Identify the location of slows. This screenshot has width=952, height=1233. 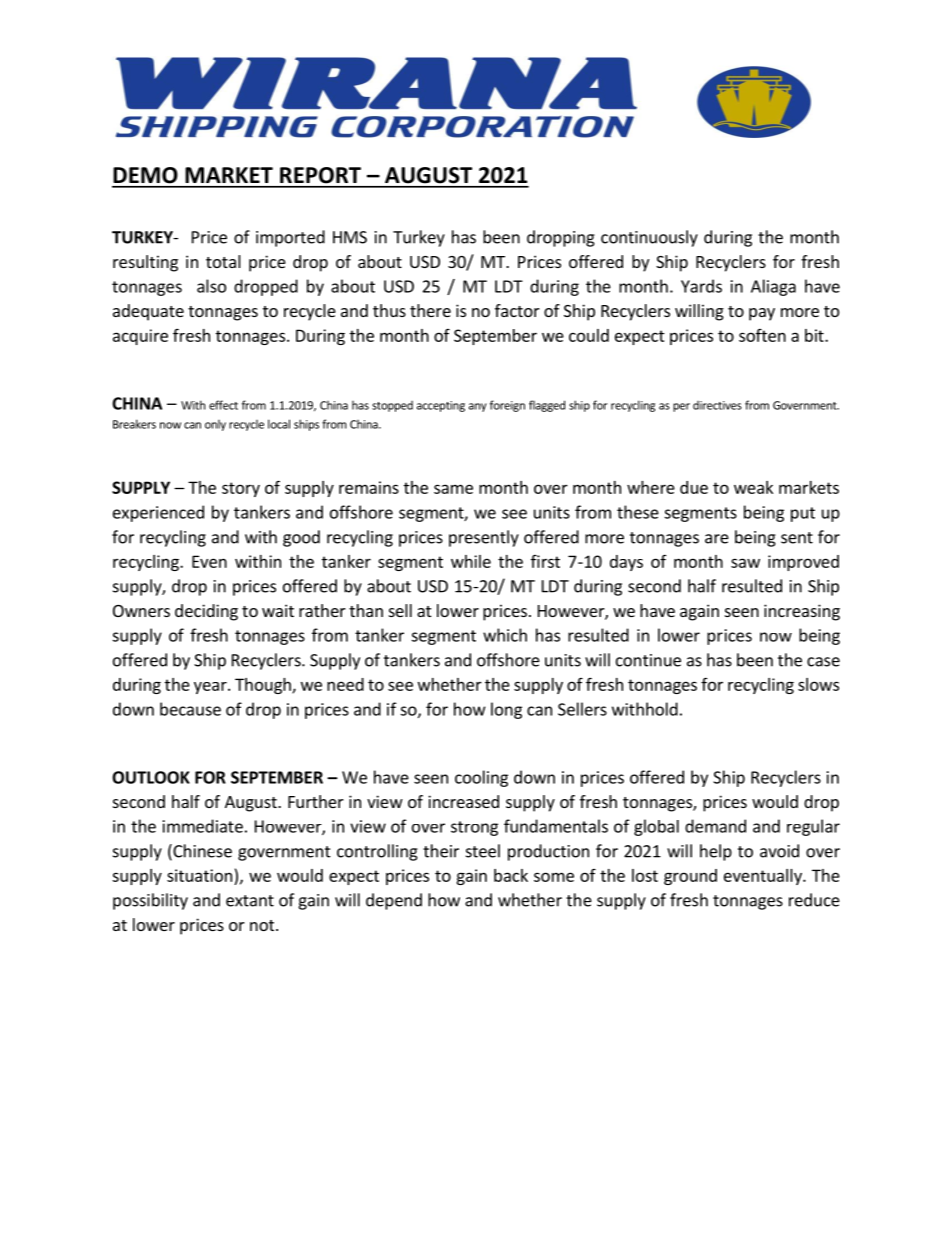
(818, 684).
